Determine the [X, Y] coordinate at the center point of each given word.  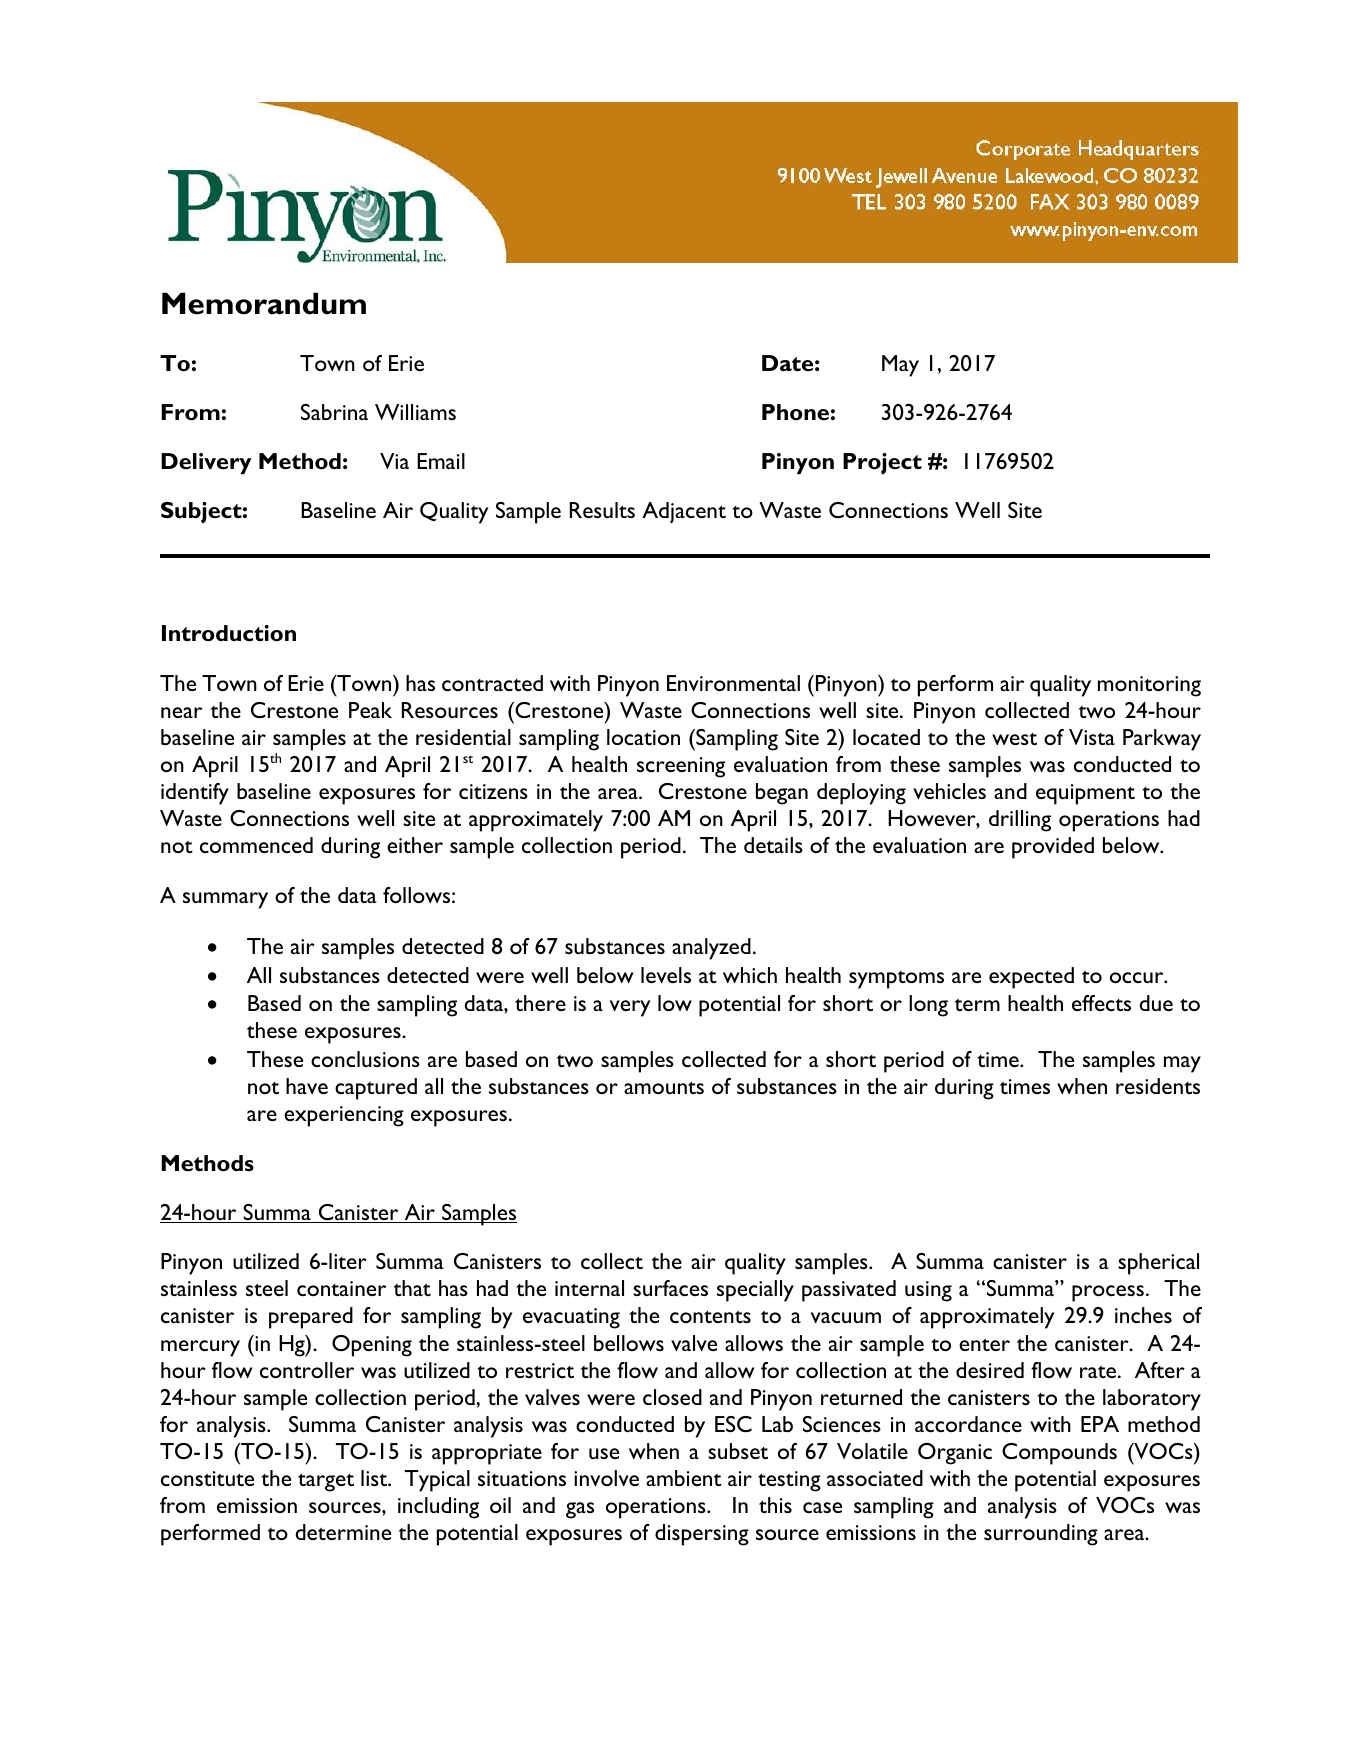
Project [882, 464]
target [326, 1482]
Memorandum [264, 303]
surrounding [1041, 1535]
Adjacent [684, 512]
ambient [684, 1478]
